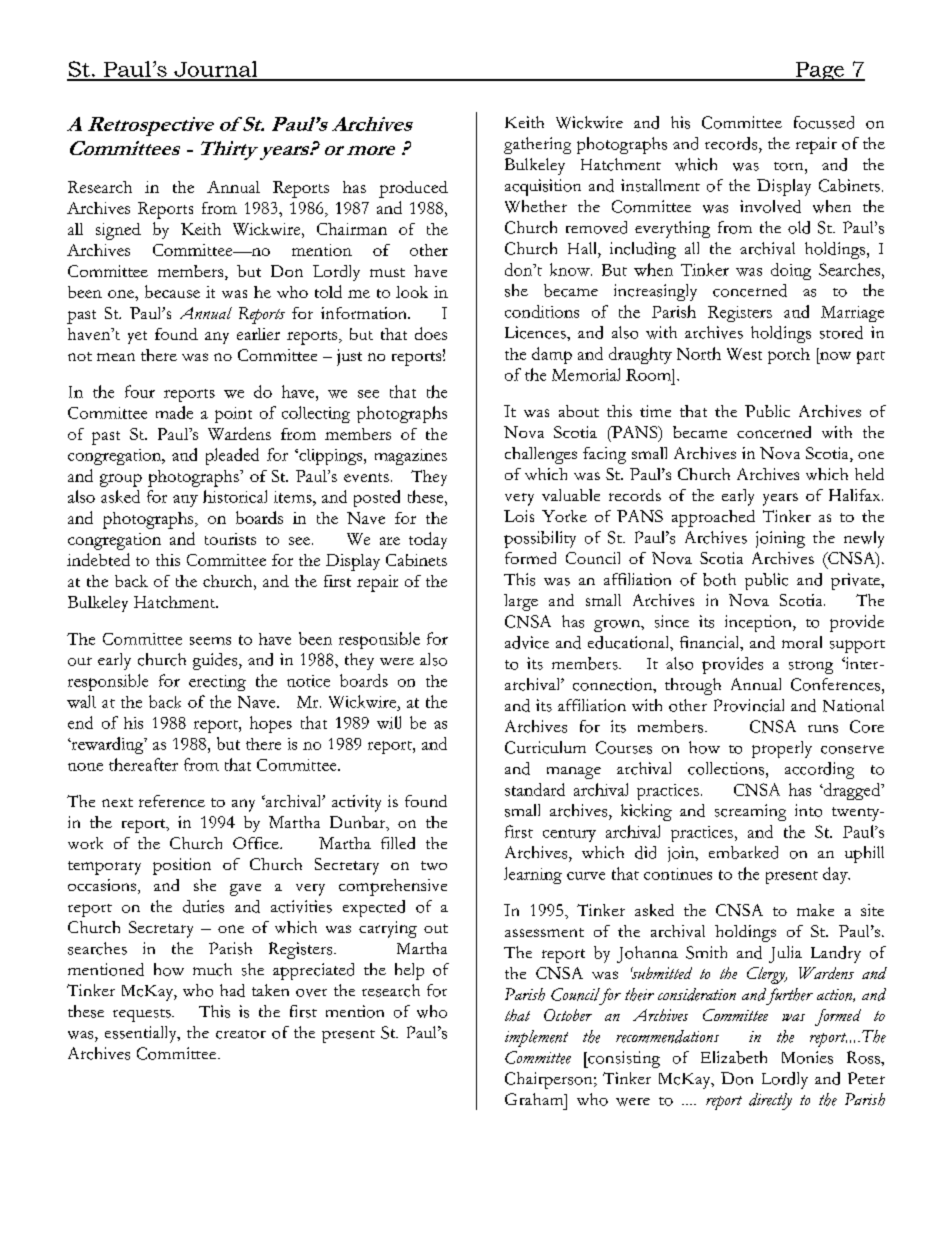 This document has width=952, height=1233. Describe the element at coordinates (118, 231) in the document. I see `signed` at that location.
